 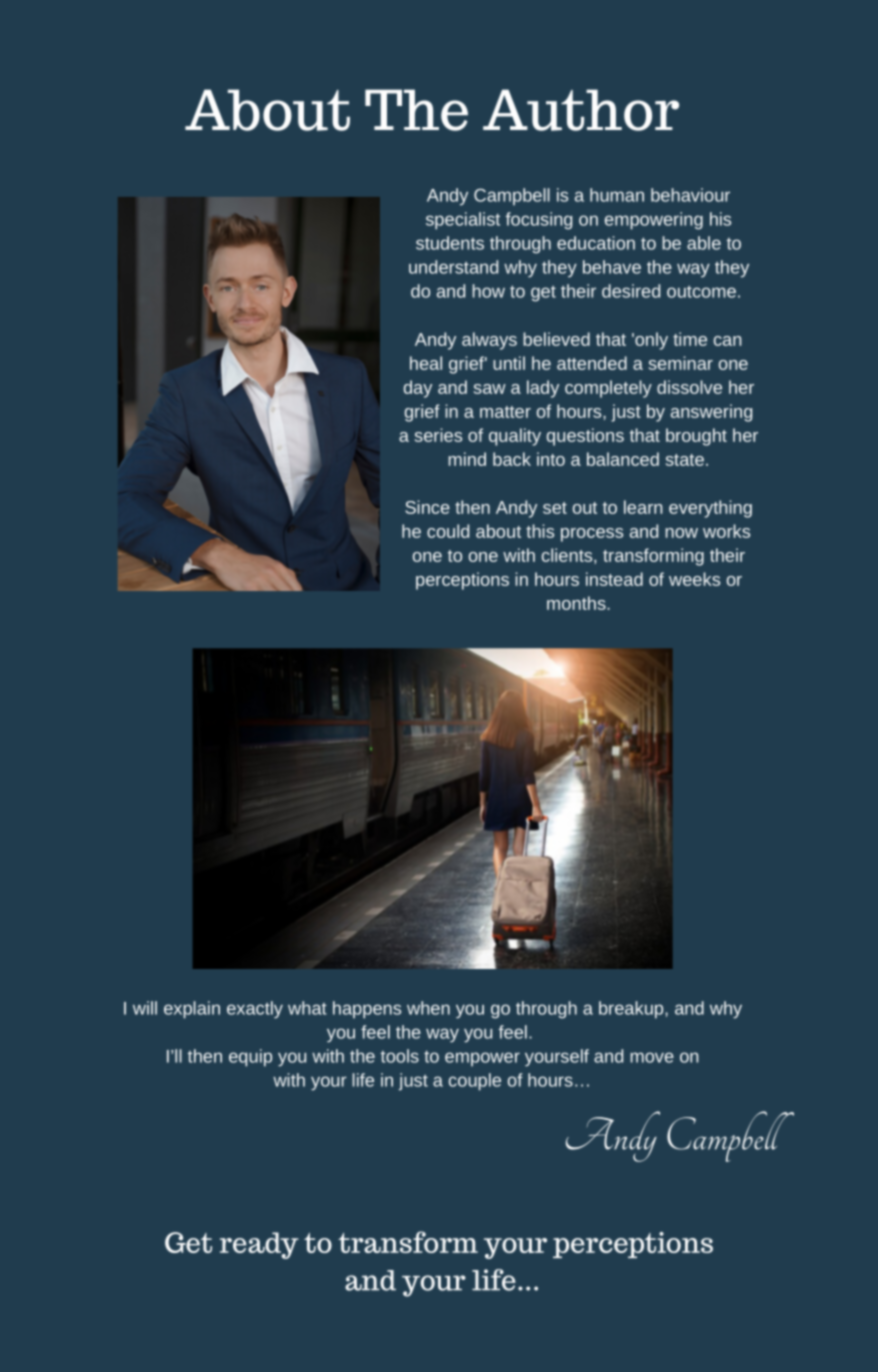 I want to click on students, so click(x=450, y=243).
